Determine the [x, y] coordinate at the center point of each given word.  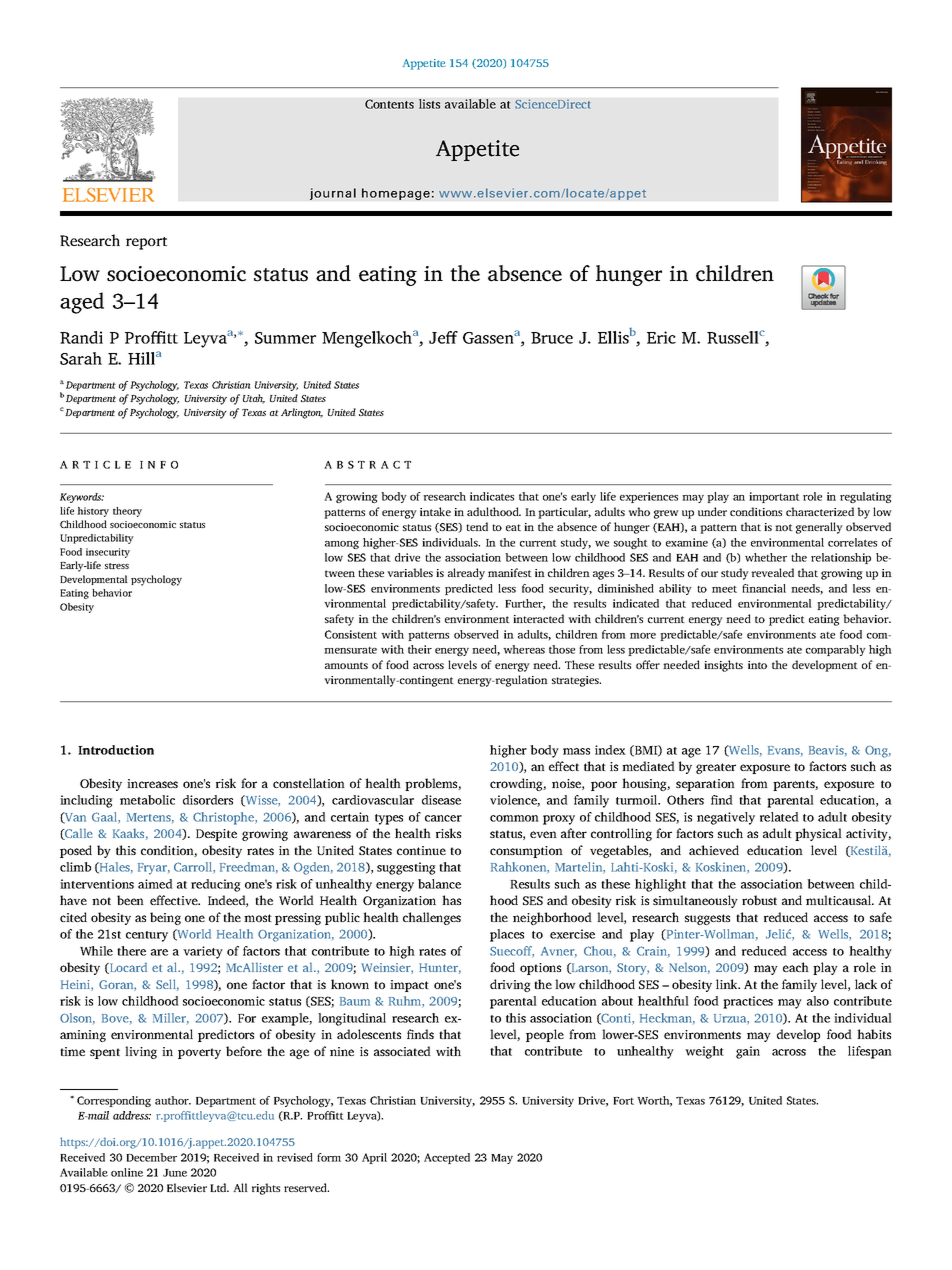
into [757, 665]
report [146, 243]
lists [429, 104]
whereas [524, 649]
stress [117, 566]
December [151, 1157]
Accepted [447, 1158]
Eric [661, 337]
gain [748, 1052]
